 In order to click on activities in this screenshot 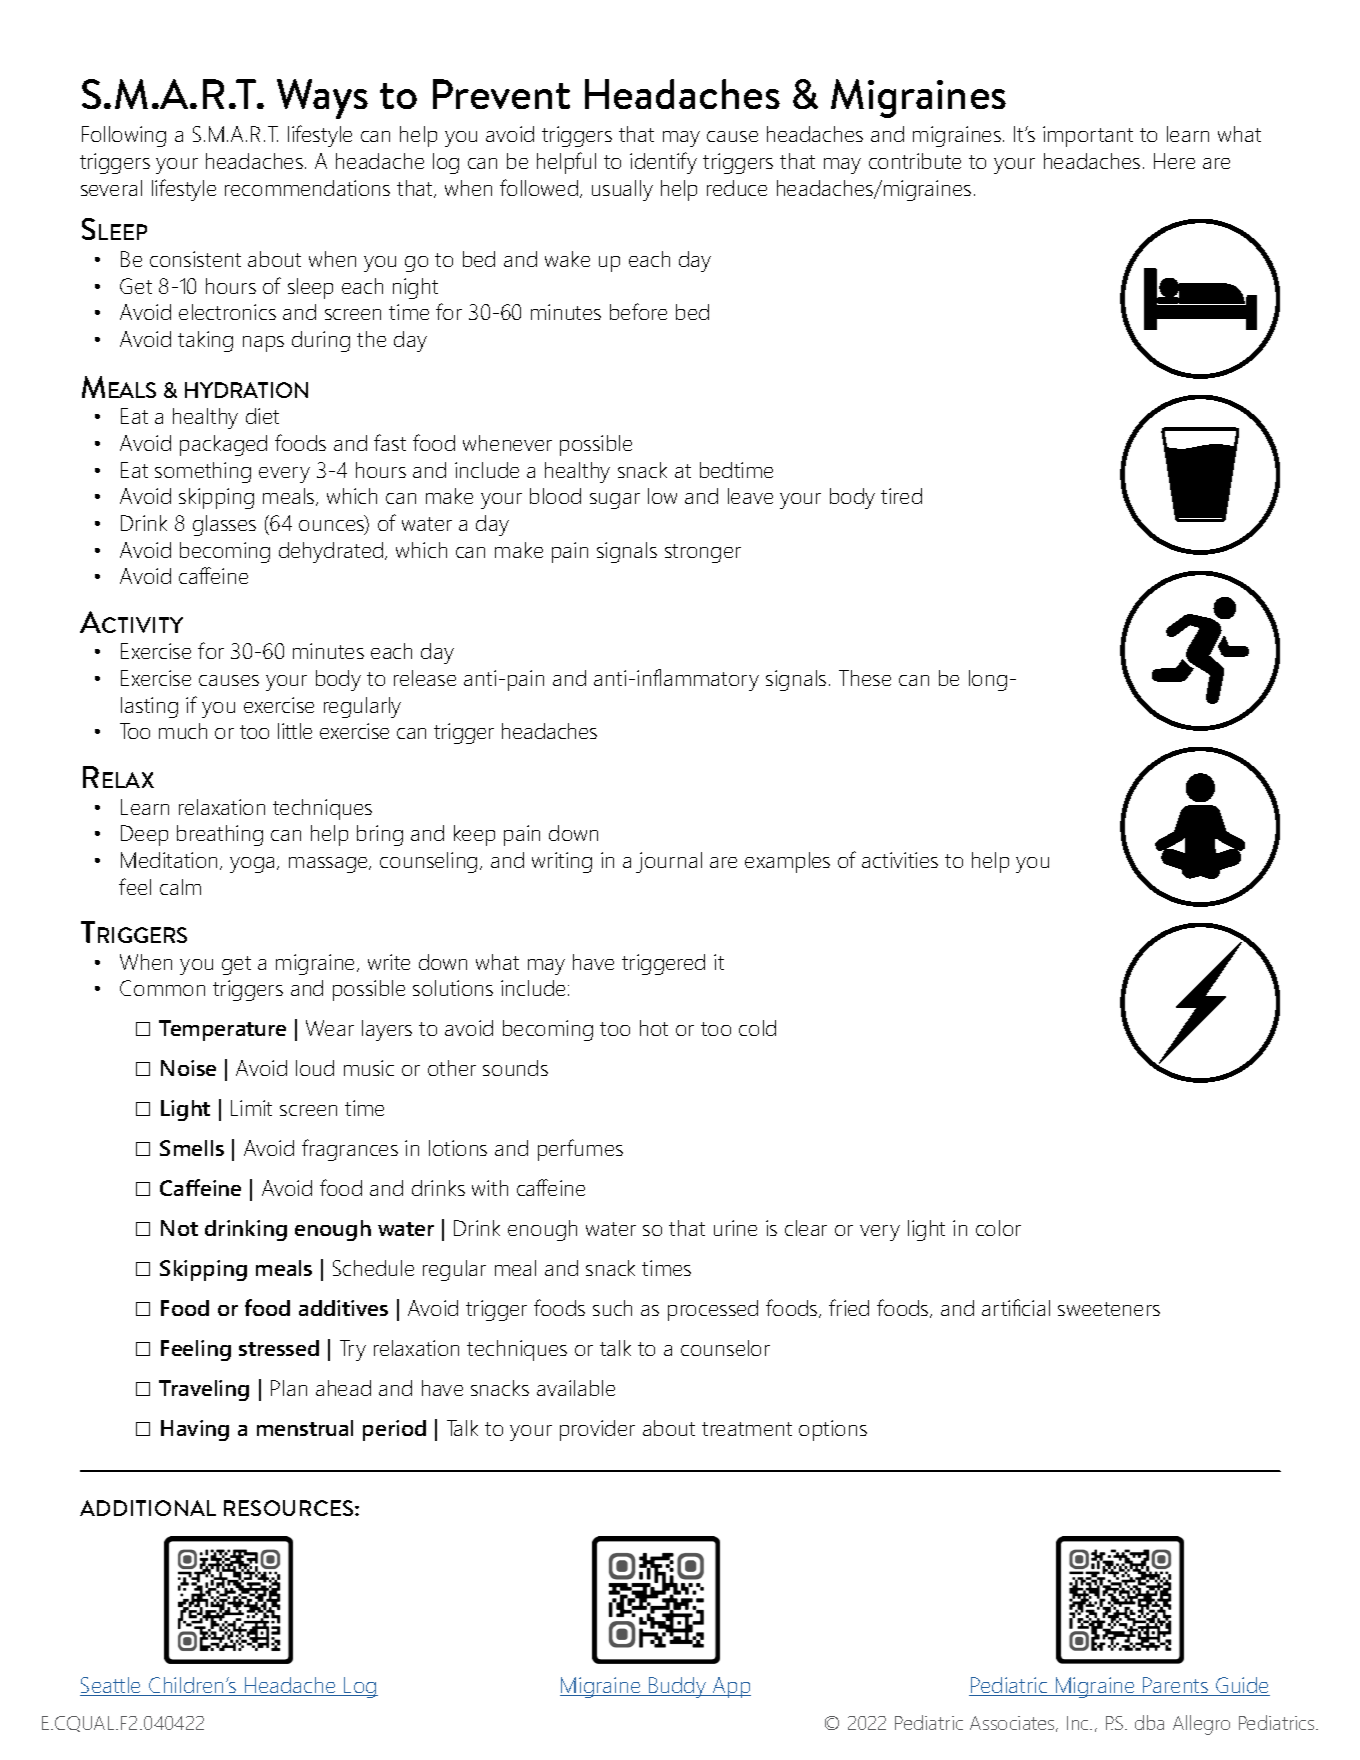, I will do `click(900, 860)`.
